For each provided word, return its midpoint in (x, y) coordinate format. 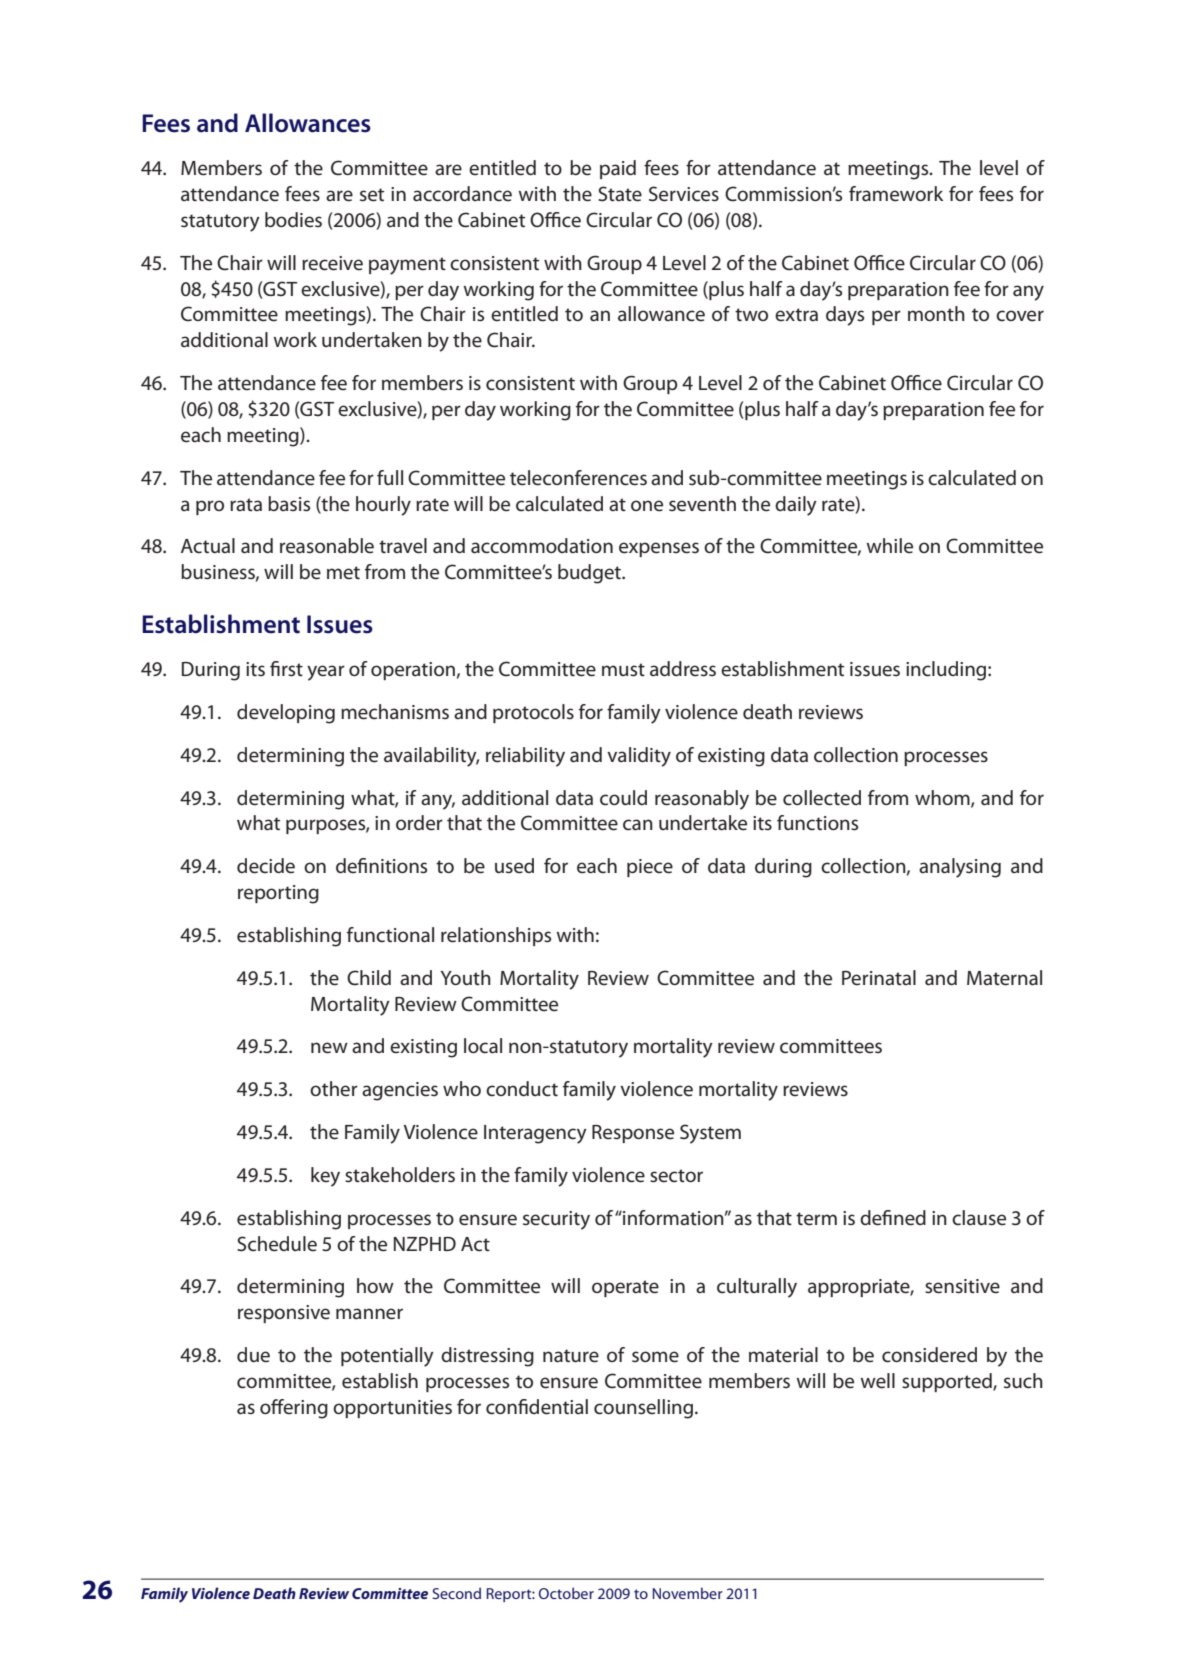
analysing (960, 868)
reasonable (327, 546)
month (936, 313)
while (889, 546)
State (620, 194)
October (566, 1593)
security (556, 1220)
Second (457, 1593)
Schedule (277, 1244)
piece (650, 868)
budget (590, 574)
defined (893, 1218)
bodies (293, 220)
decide (266, 866)
